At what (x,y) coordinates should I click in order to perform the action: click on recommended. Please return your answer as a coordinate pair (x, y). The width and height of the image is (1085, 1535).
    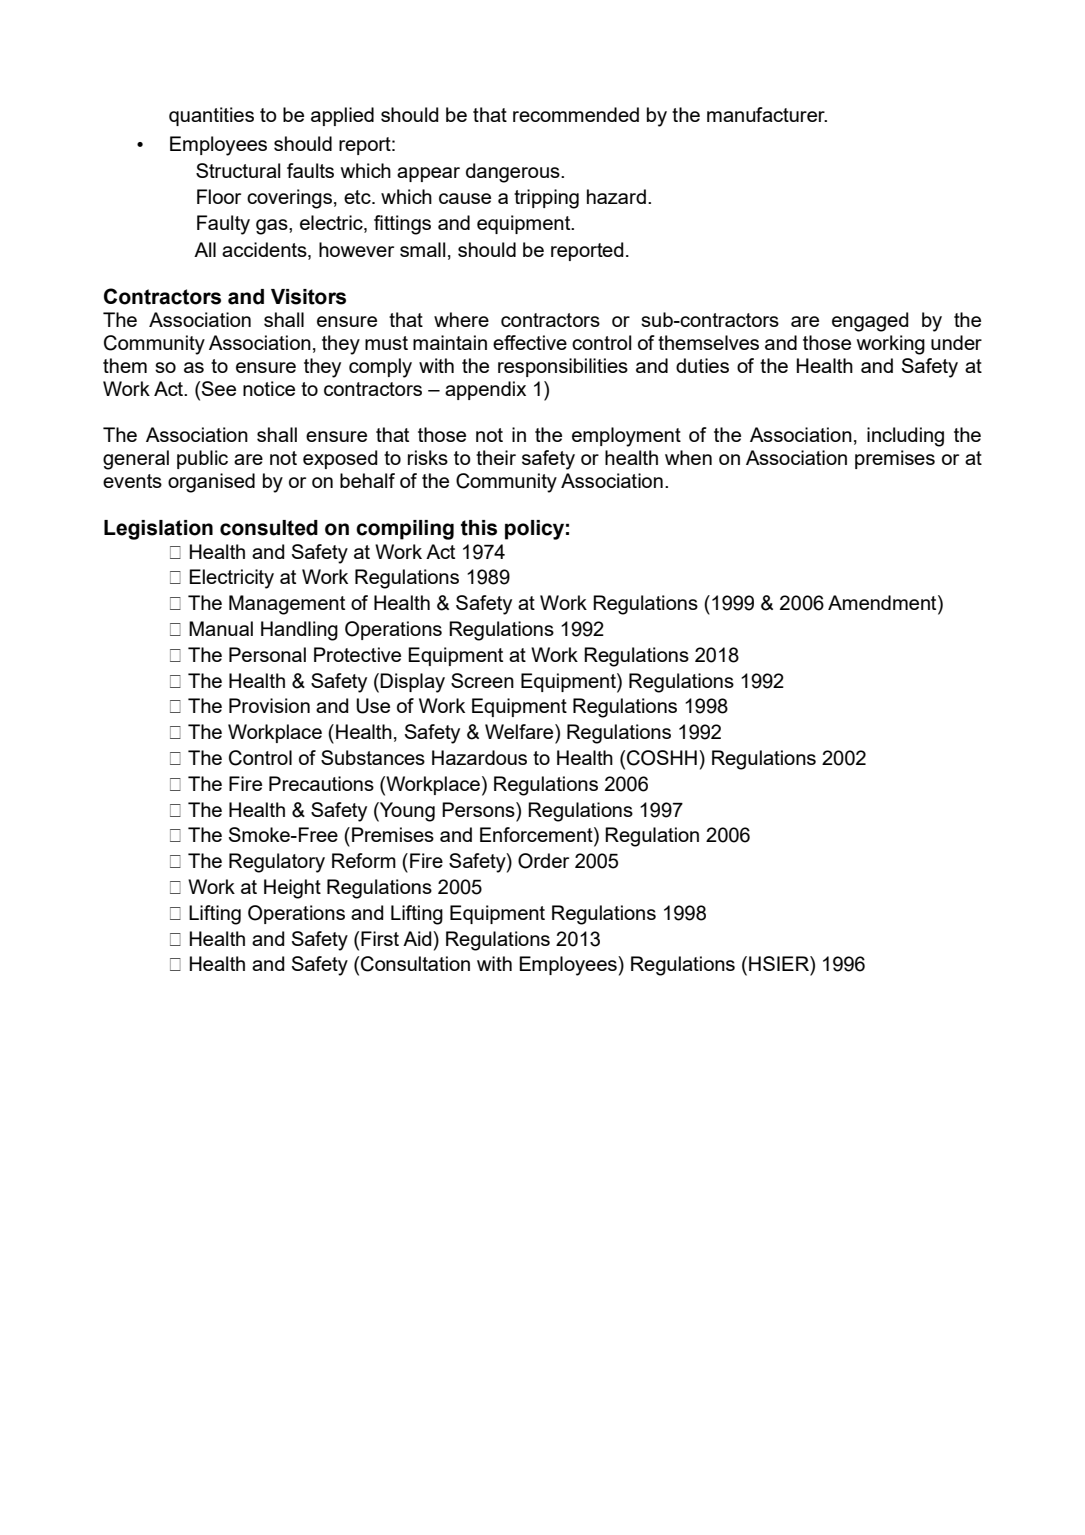
    Looking at the image, I should click on (576, 114).
